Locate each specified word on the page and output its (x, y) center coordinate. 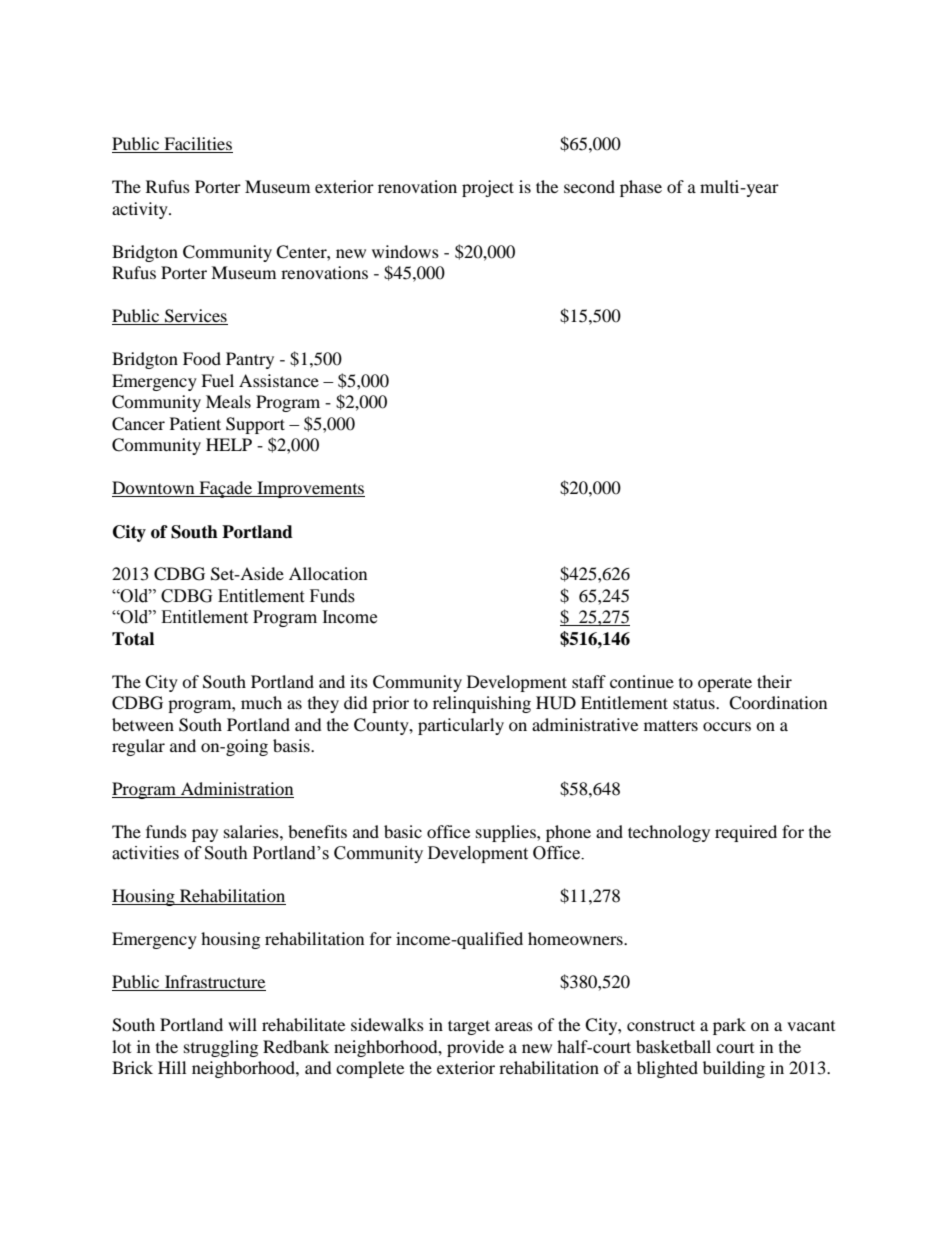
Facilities (197, 145)
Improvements (310, 489)
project (488, 188)
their (774, 681)
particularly (461, 726)
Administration (236, 790)
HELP (229, 444)
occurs (727, 726)
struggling (221, 1048)
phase (641, 188)
